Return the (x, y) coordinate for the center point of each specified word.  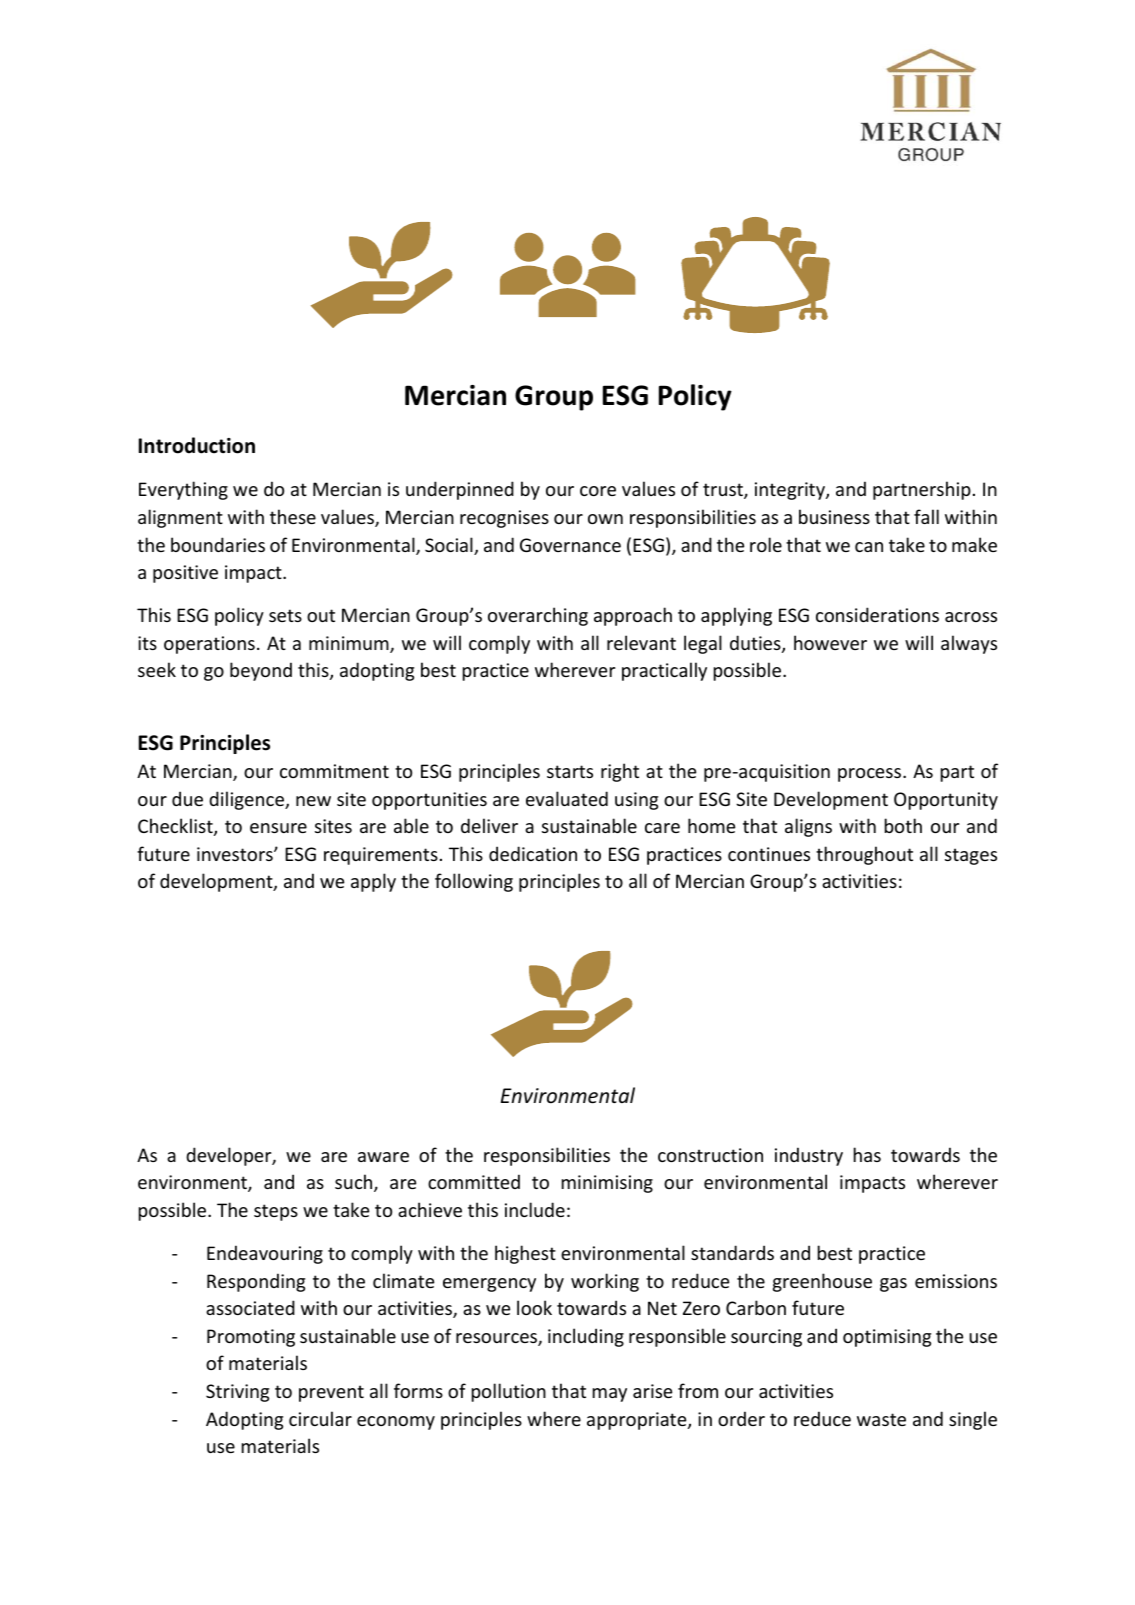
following (474, 882)
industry (809, 1156)
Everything (183, 490)
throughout (864, 855)
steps (276, 1212)
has (867, 1154)
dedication (533, 853)
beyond (261, 671)
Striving (237, 1393)
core (598, 491)
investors (236, 854)
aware (383, 1157)
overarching (538, 616)
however (830, 642)
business (834, 516)
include (535, 1209)
